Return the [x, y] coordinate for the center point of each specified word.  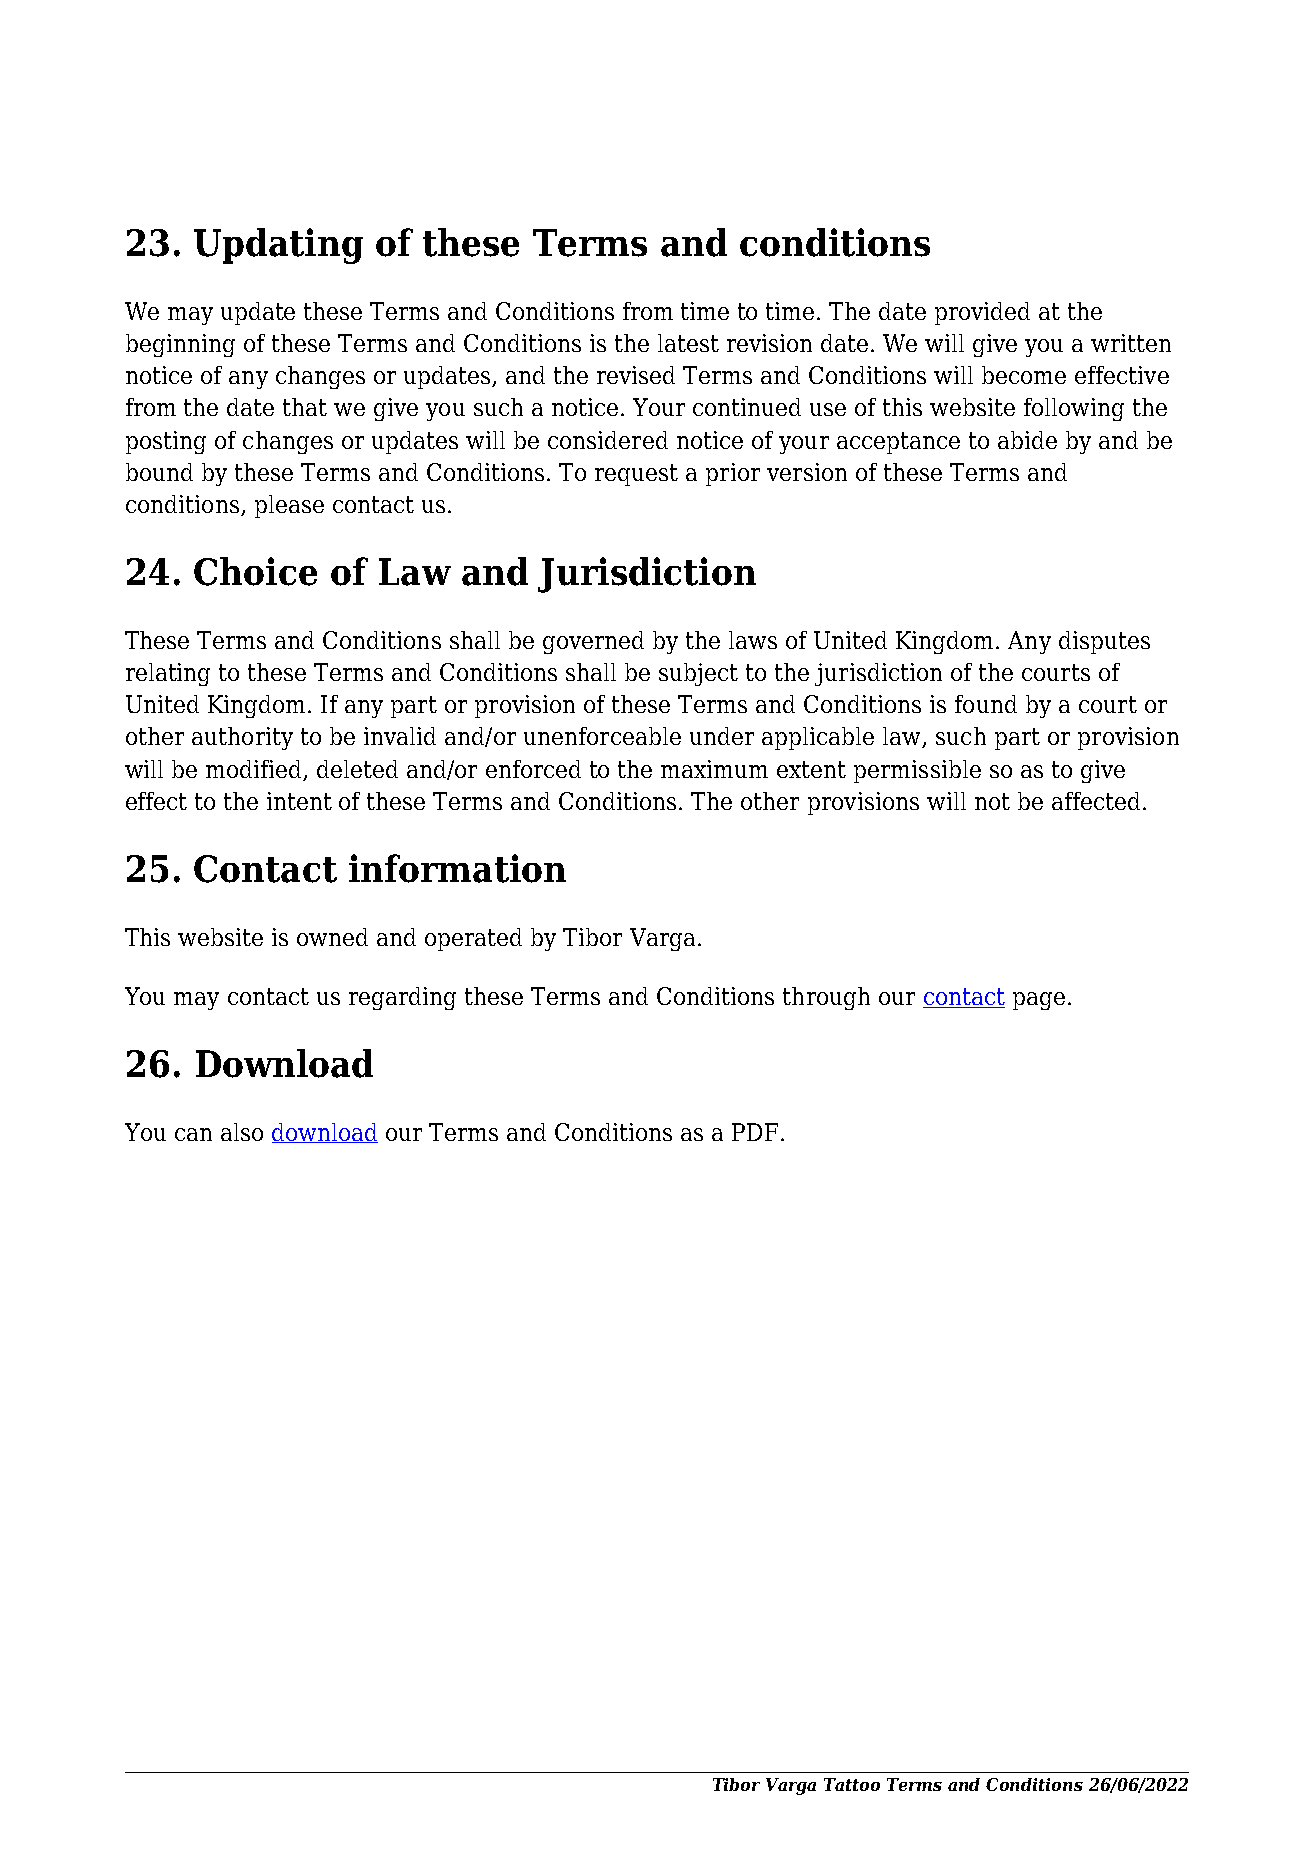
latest [688, 343]
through [826, 998]
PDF [755, 1132]
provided [982, 313]
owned [332, 937]
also [242, 1132]
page [1039, 1001]
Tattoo [852, 1784]
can [193, 1134]
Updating [278, 246]
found [986, 704]
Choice [255, 571]
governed [593, 642]
